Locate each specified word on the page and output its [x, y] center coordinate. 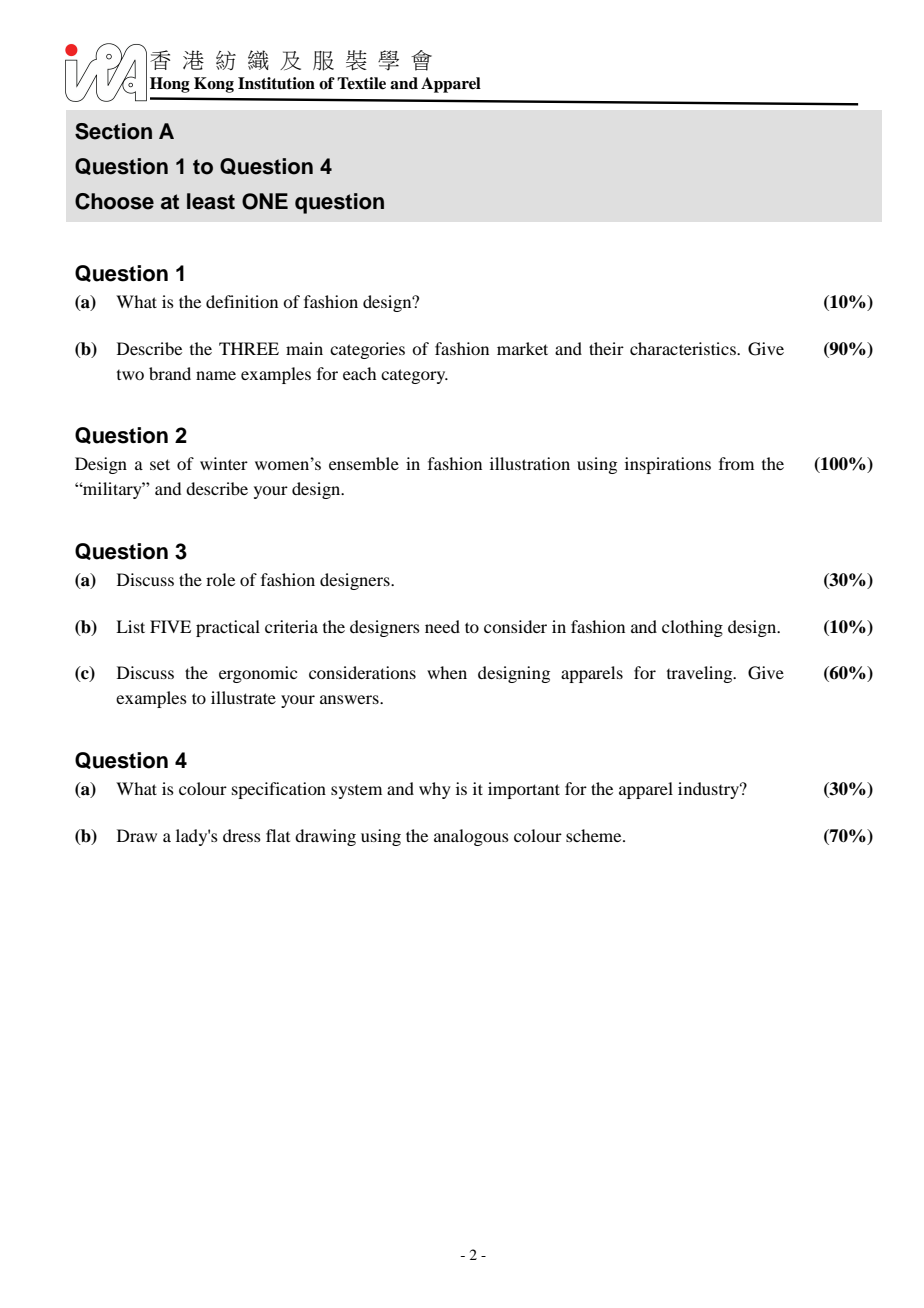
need [442, 626]
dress [242, 835]
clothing [692, 628]
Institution [276, 83]
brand [170, 373]
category [414, 376]
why [435, 790]
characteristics [684, 348]
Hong [170, 85]
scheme [595, 835]
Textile [361, 83]
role [220, 579]
